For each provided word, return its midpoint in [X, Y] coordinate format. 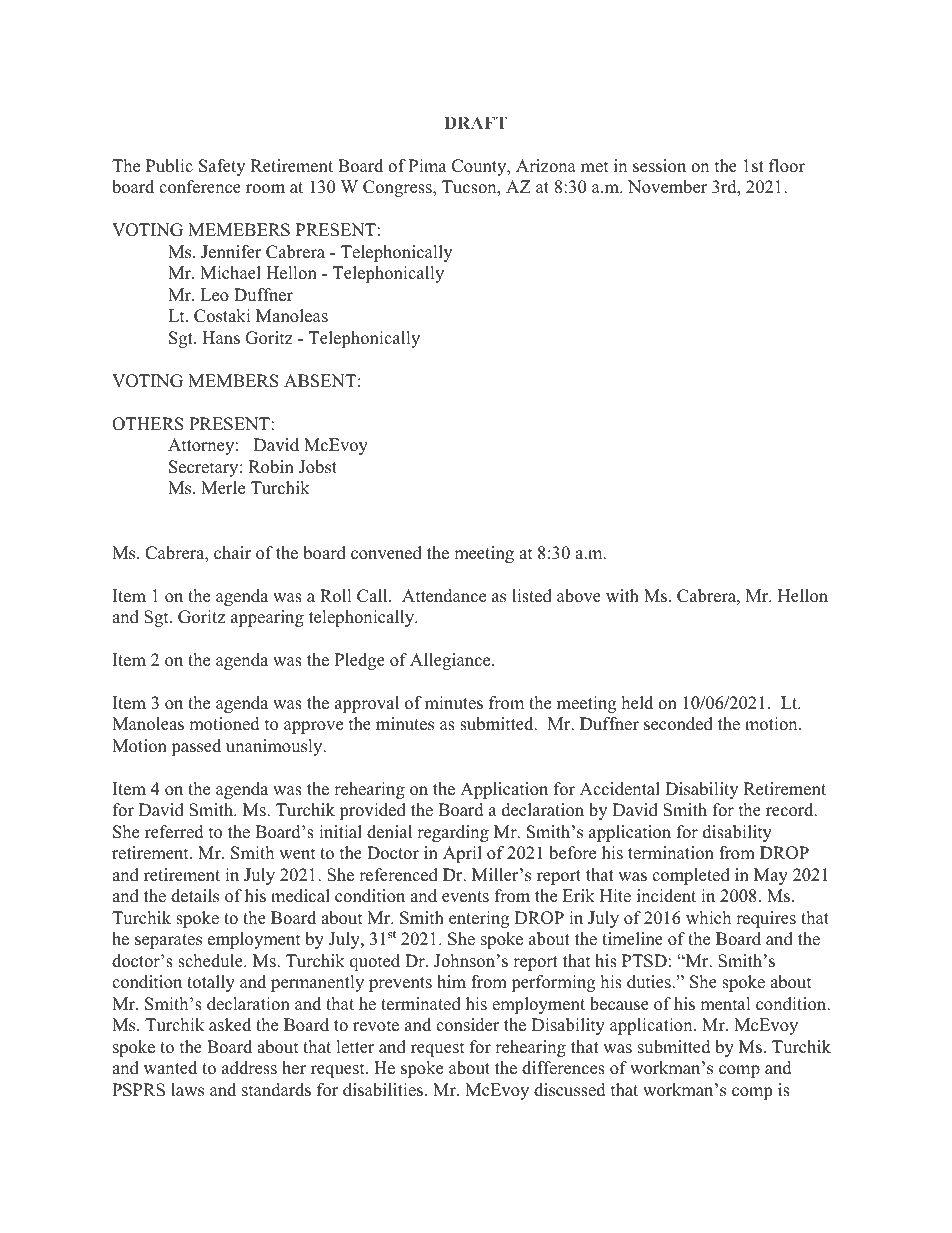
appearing [267, 618]
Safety [222, 167]
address [249, 1068]
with [622, 595]
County [480, 167]
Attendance [444, 596]
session [659, 166]
